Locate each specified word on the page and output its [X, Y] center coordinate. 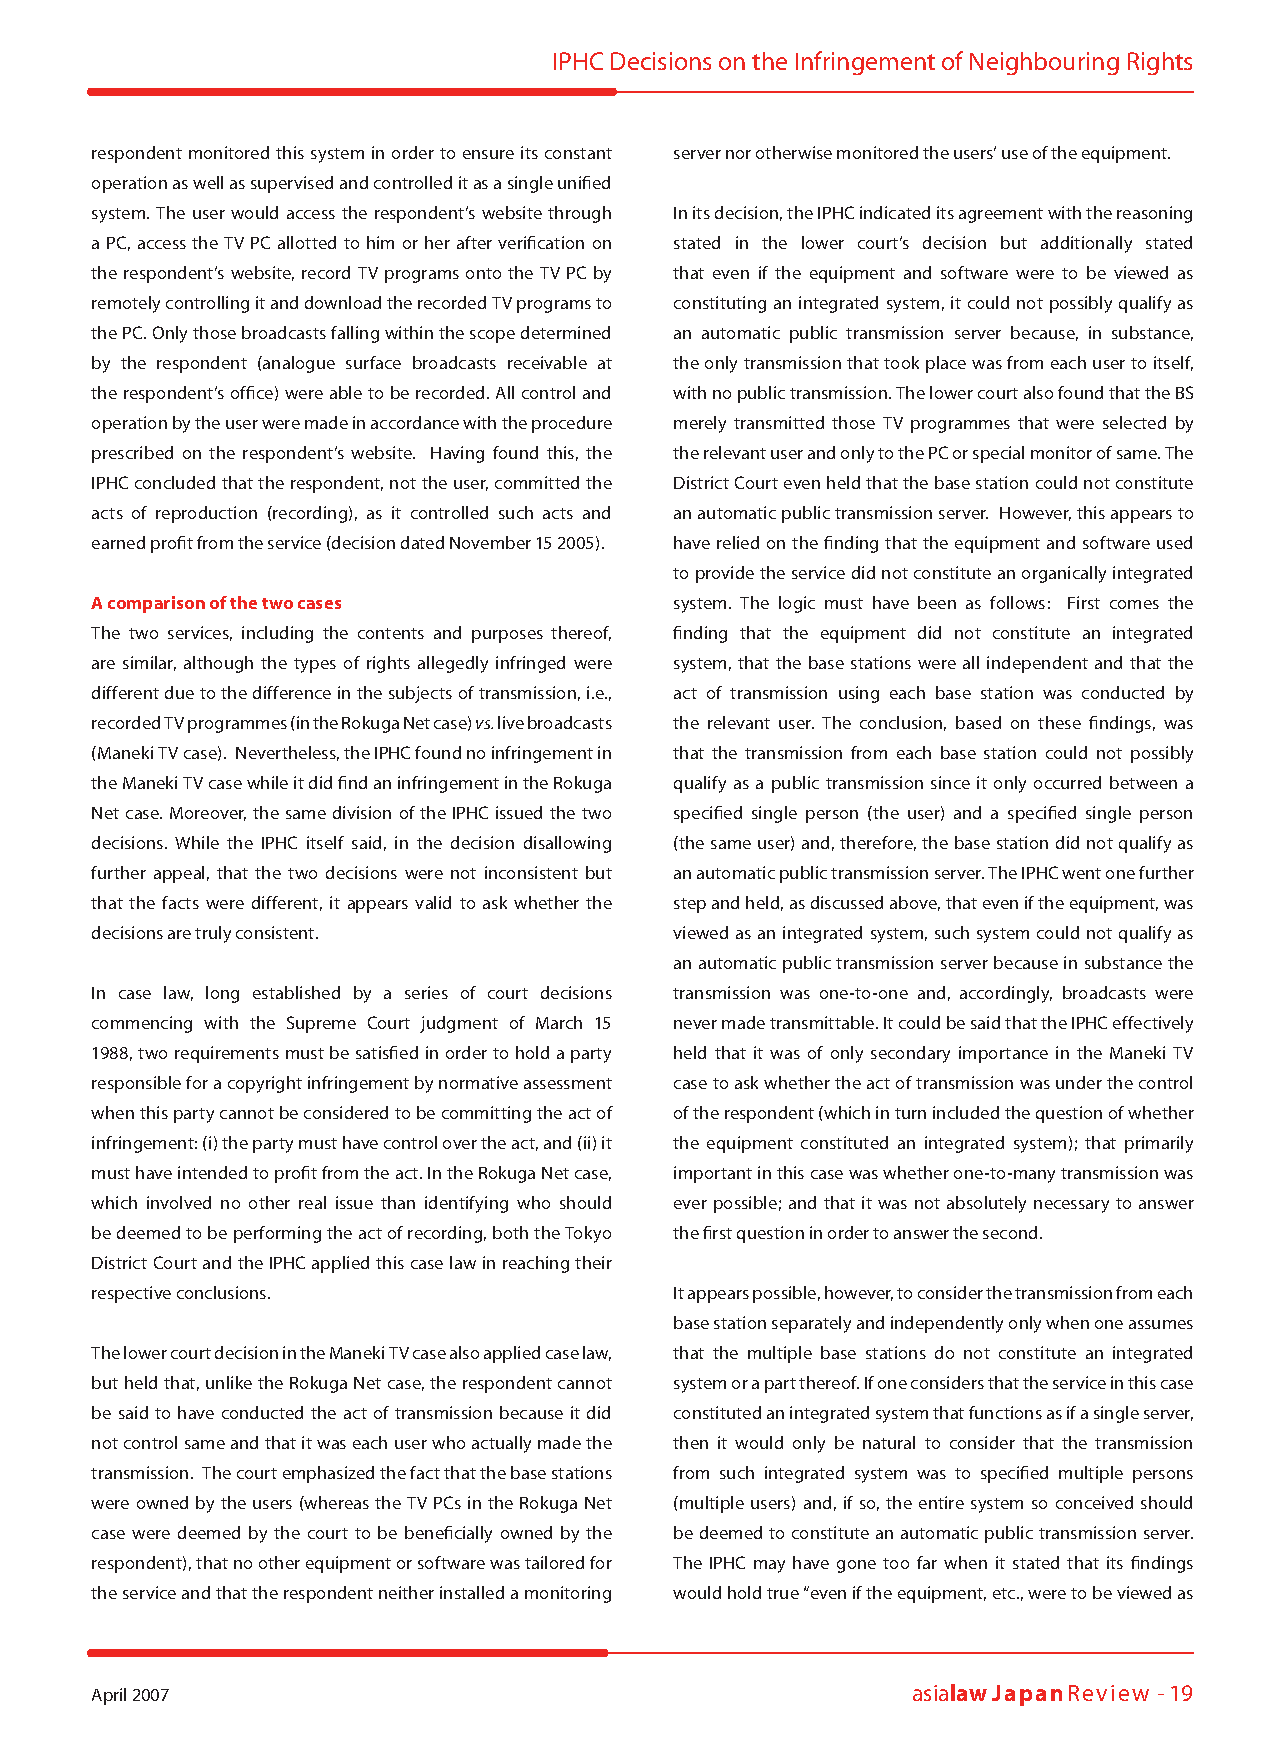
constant [578, 153]
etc [1005, 1593]
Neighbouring [1044, 63]
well [208, 182]
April [109, 1696]
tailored [554, 1562]
